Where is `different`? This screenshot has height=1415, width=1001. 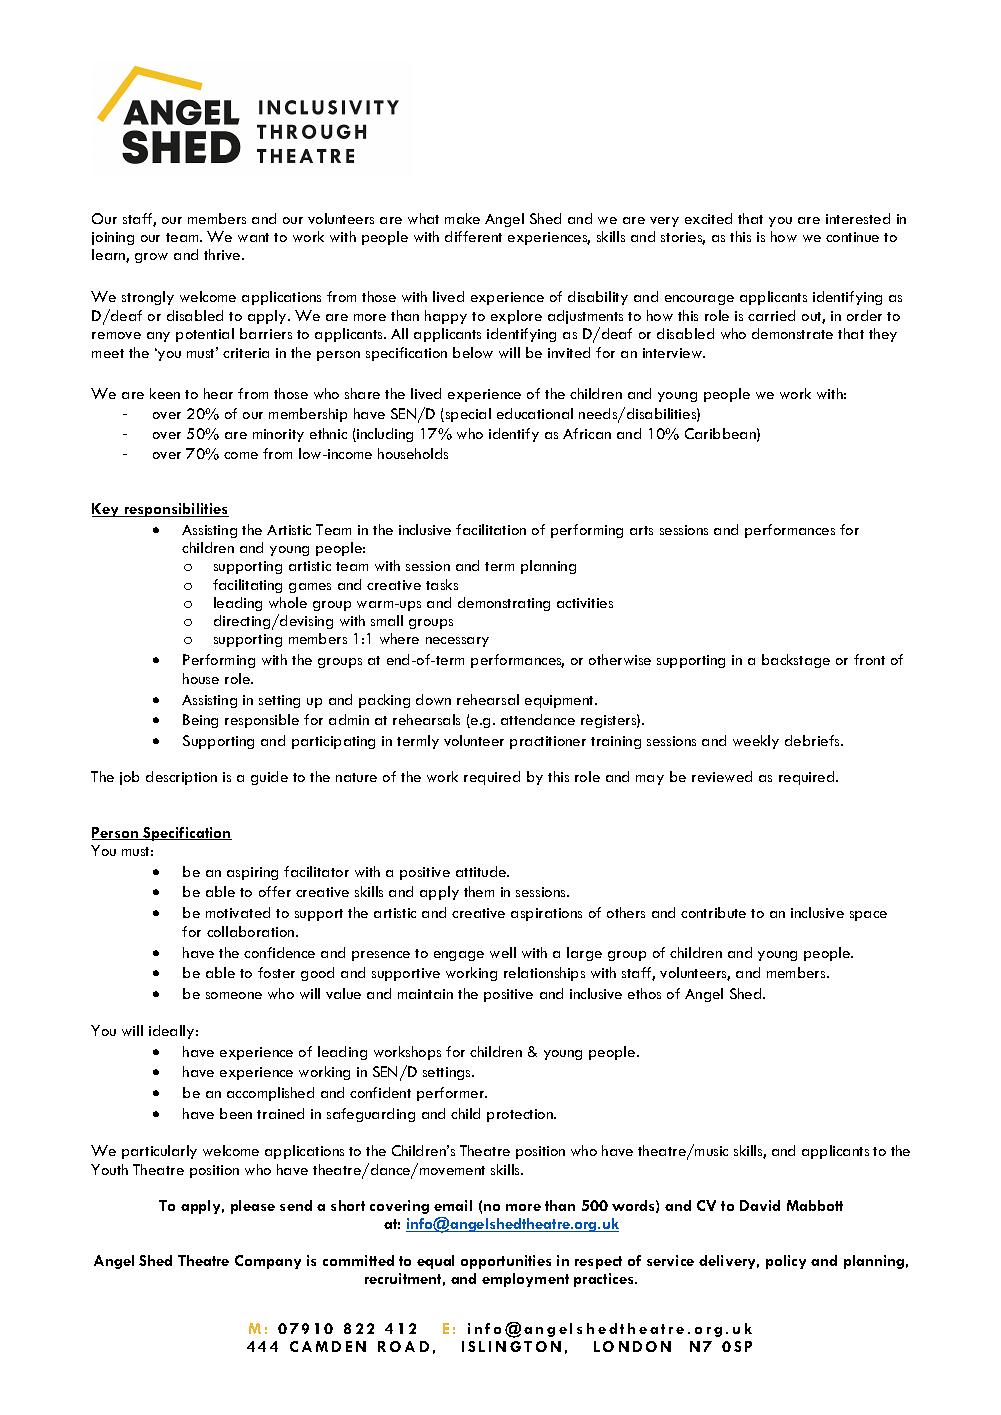 different is located at coordinates (473, 236).
